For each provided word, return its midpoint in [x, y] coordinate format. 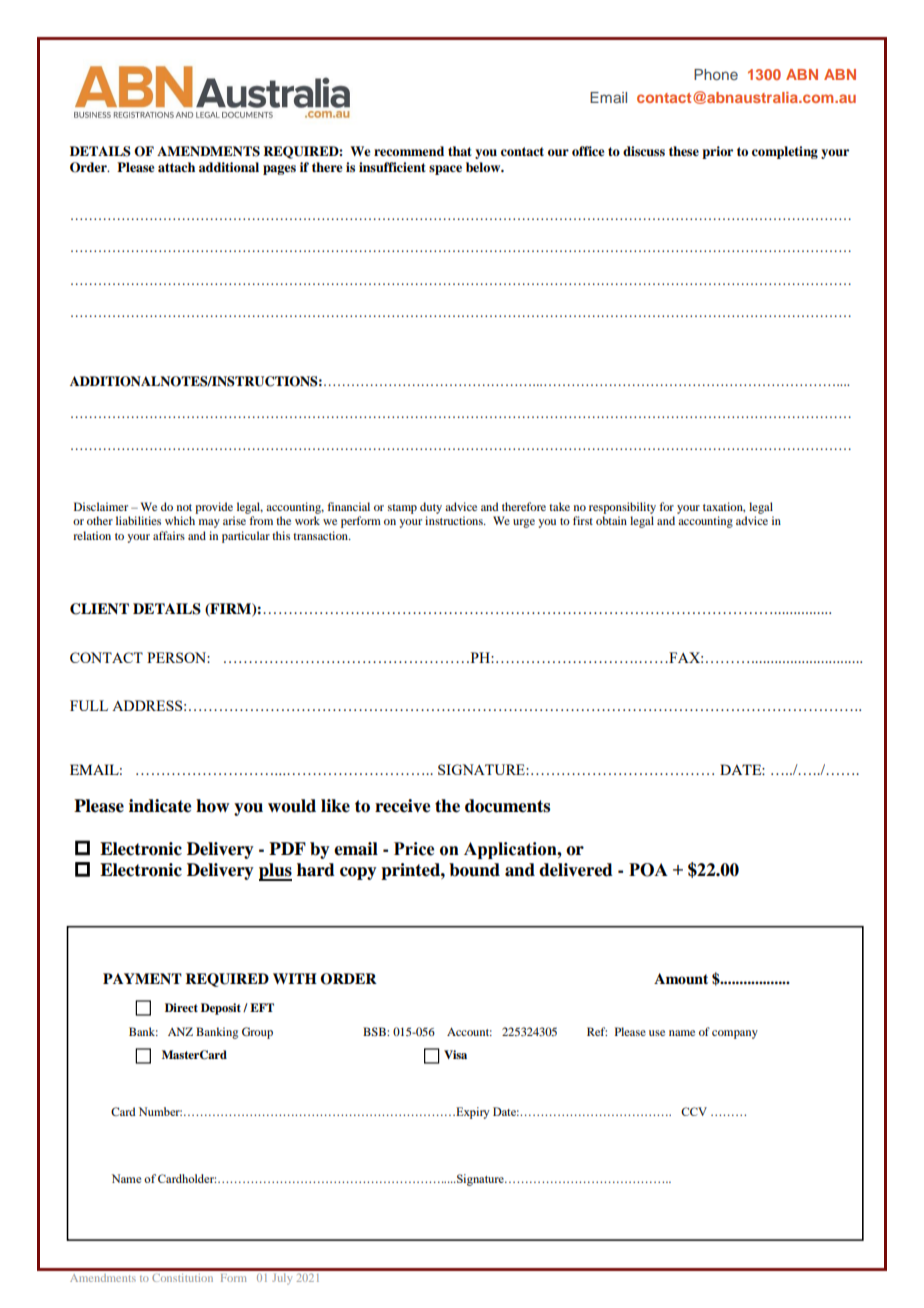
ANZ [180, 1031]
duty [431, 508]
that [460, 151]
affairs [169, 535]
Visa [455, 1054]
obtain [611, 520]
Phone [716, 74]
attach [176, 167]
